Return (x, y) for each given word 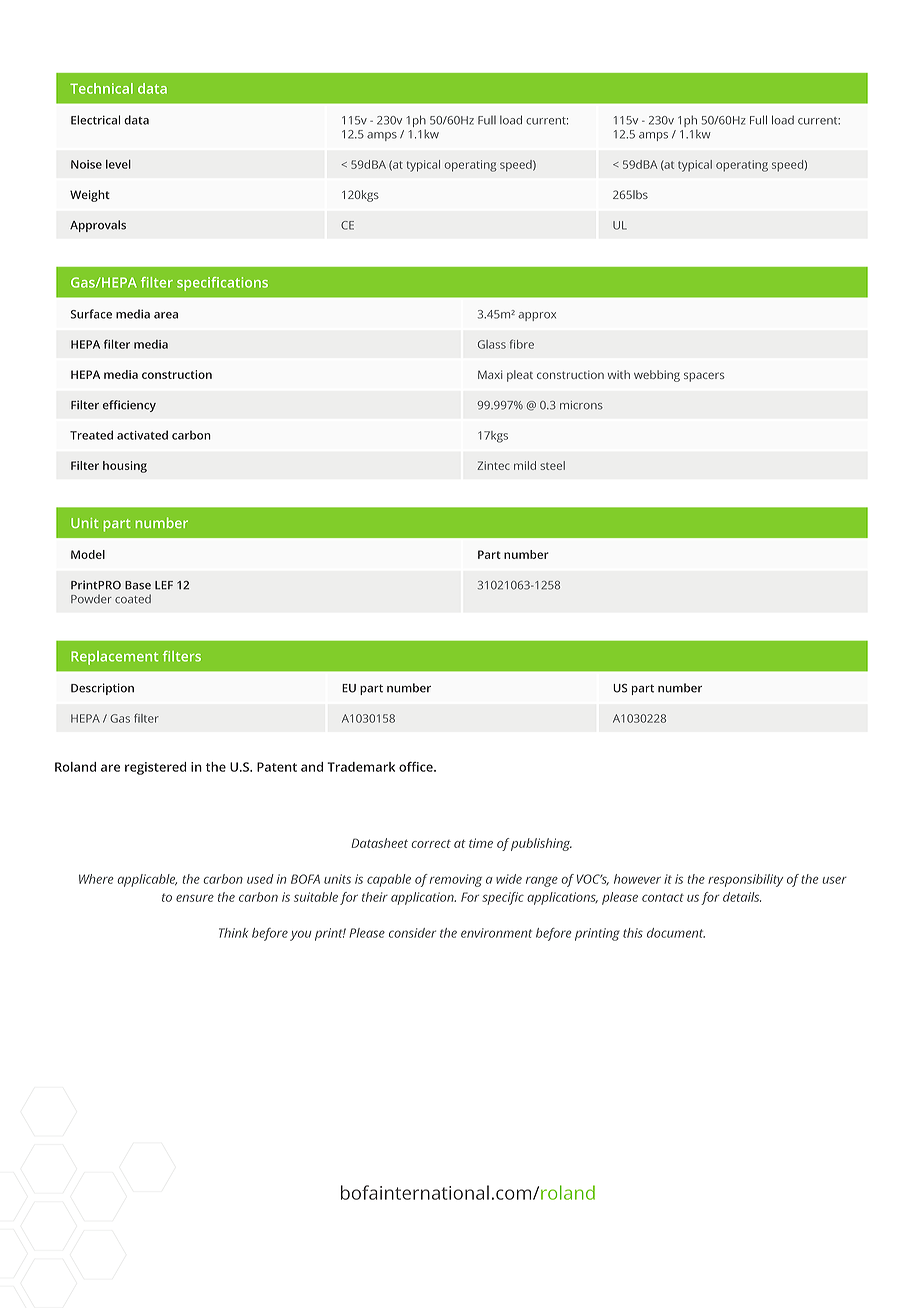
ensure (195, 898)
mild (525, 465)
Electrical (95, 120)
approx (537, 316)
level (118, 164)
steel (552, 465)
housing (125, 467)
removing (456, 880)
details (742, 897)
